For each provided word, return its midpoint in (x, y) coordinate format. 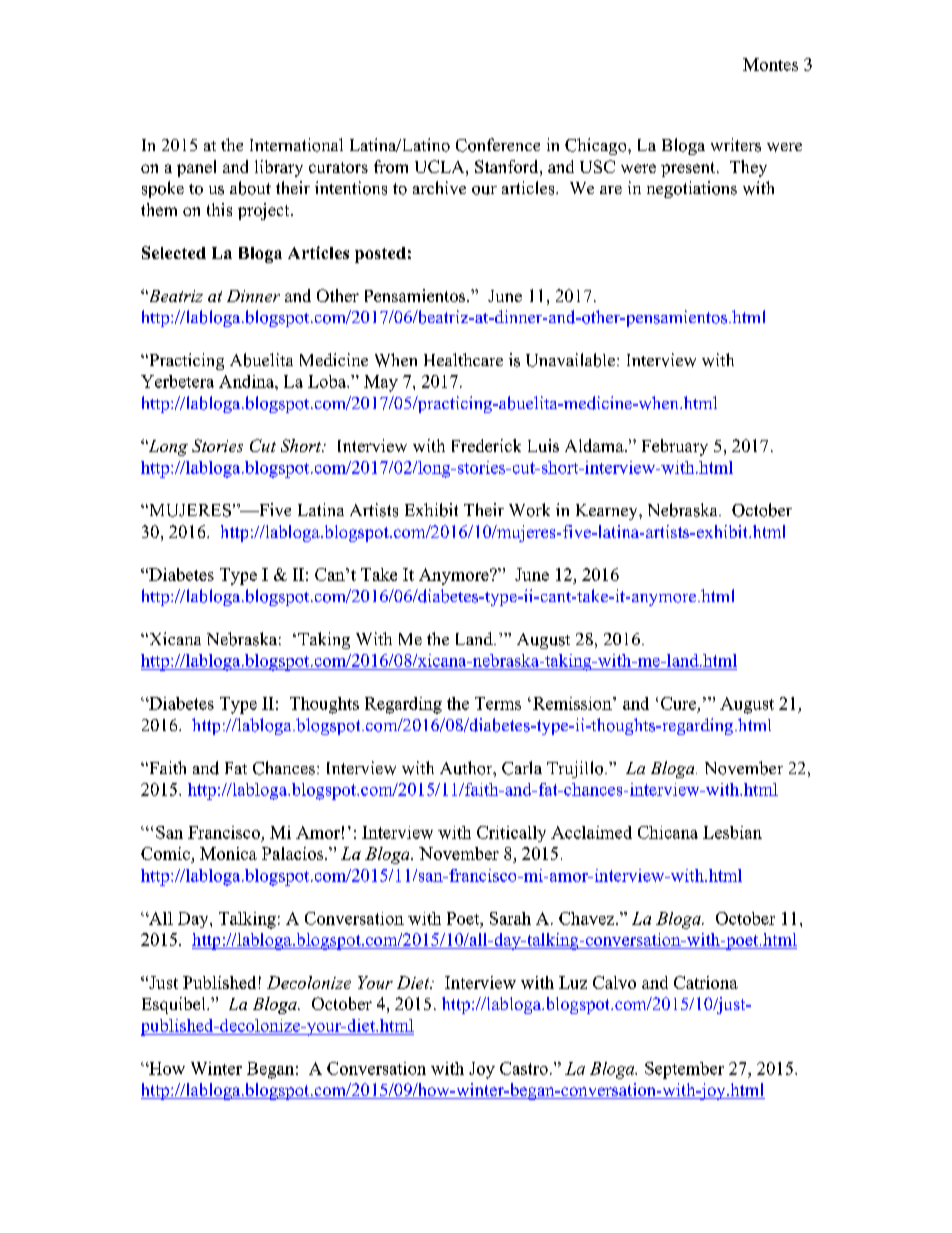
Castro (524, 1068)
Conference (498, 145)
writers (736, 145)
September (684, 1070)
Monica (228, 853)
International (296, 145)
